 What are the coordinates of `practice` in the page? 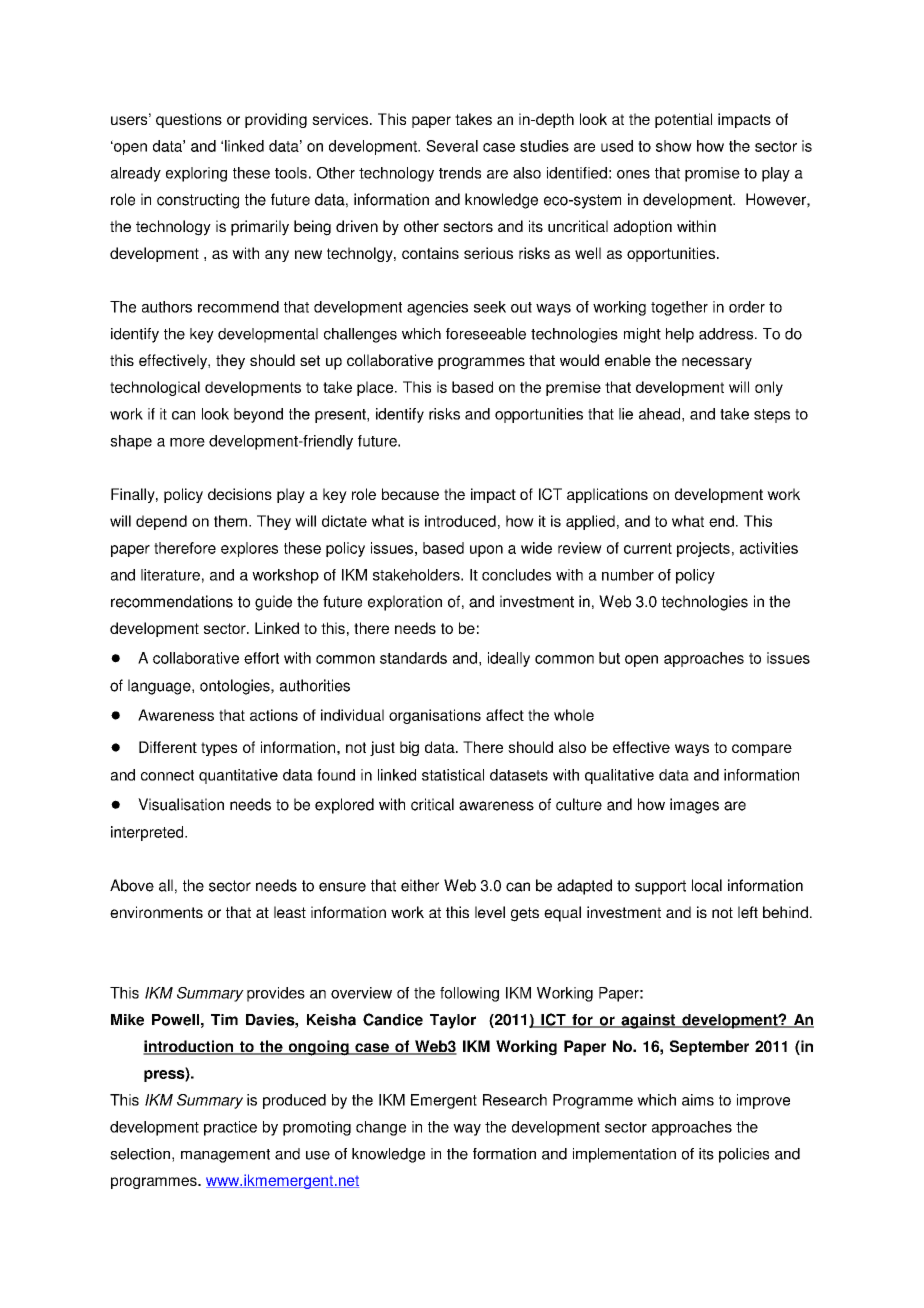 It's located at (230, 1128).
